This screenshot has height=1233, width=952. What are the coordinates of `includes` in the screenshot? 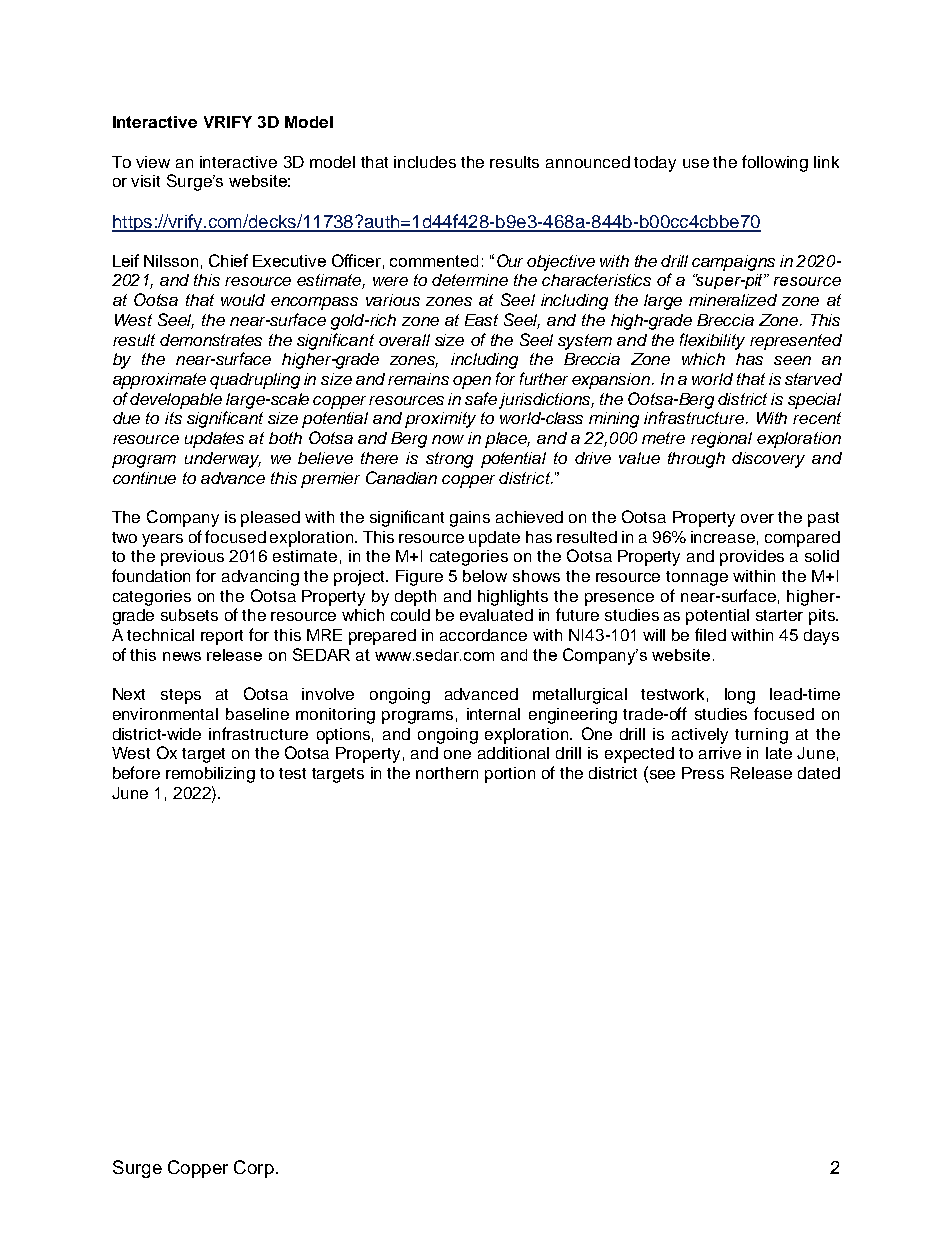 It's located at (425, 162).
